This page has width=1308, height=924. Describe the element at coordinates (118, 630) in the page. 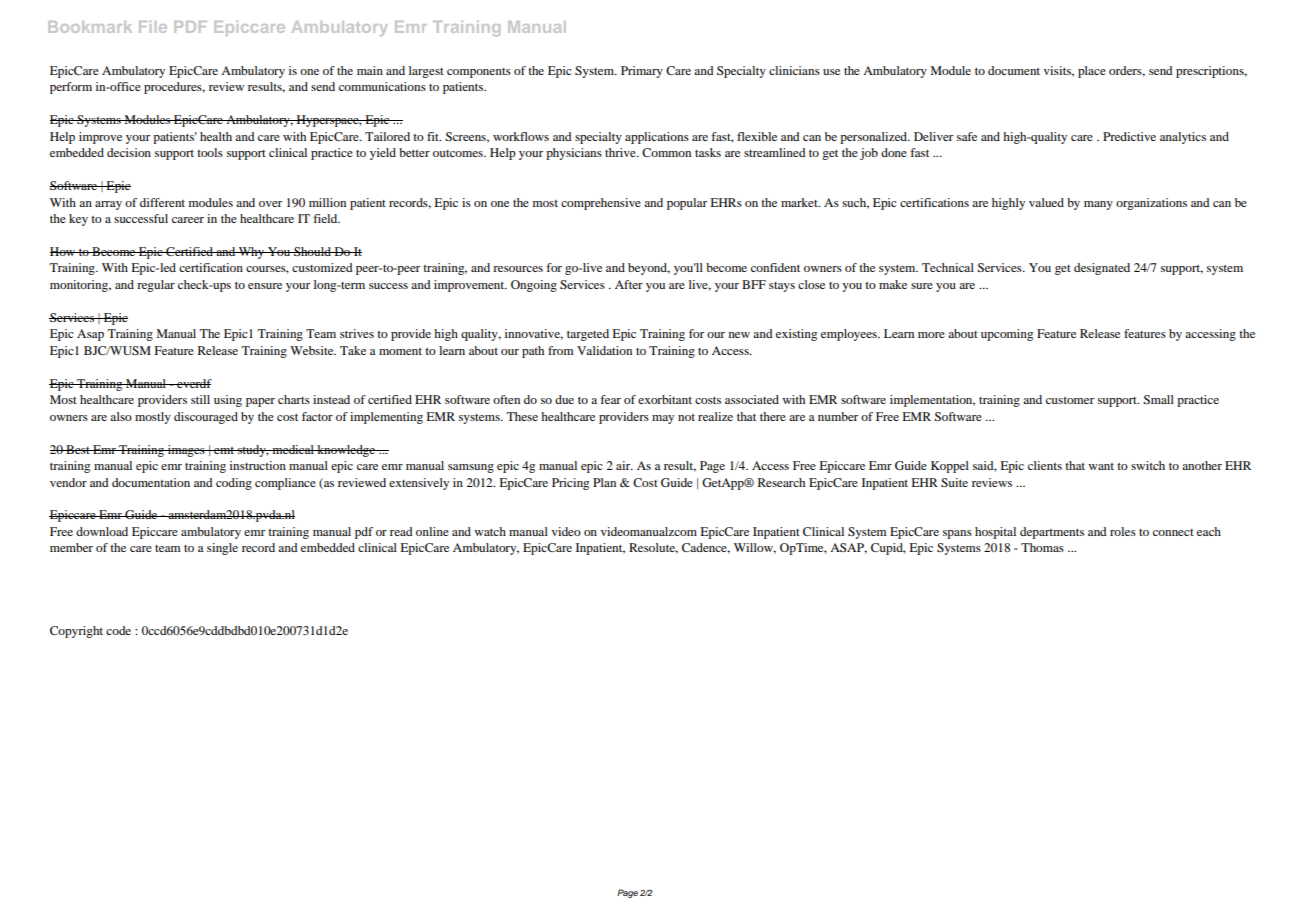

I see `code` at that location.
